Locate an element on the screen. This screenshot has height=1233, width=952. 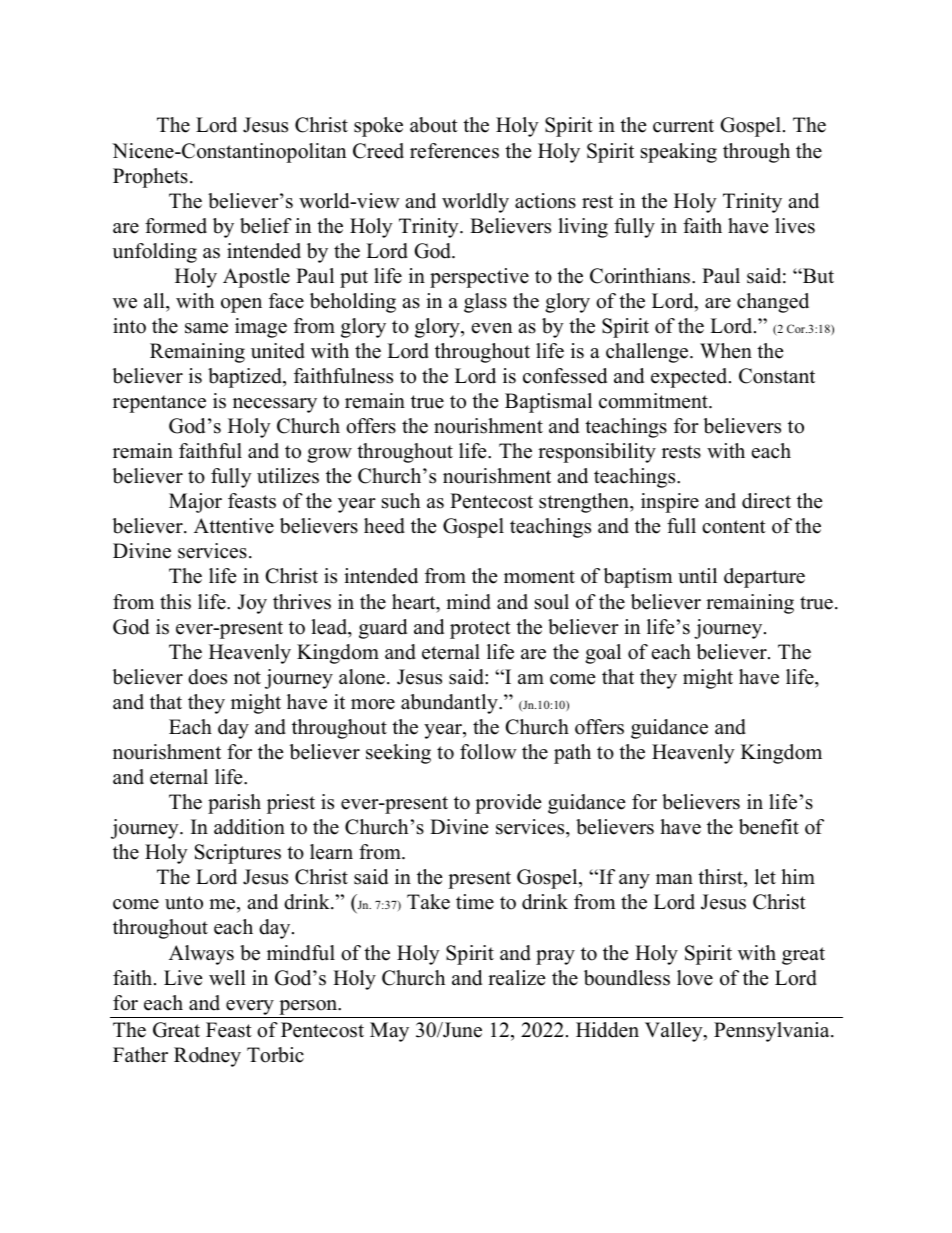
does is located at coordinates (207, 677).
